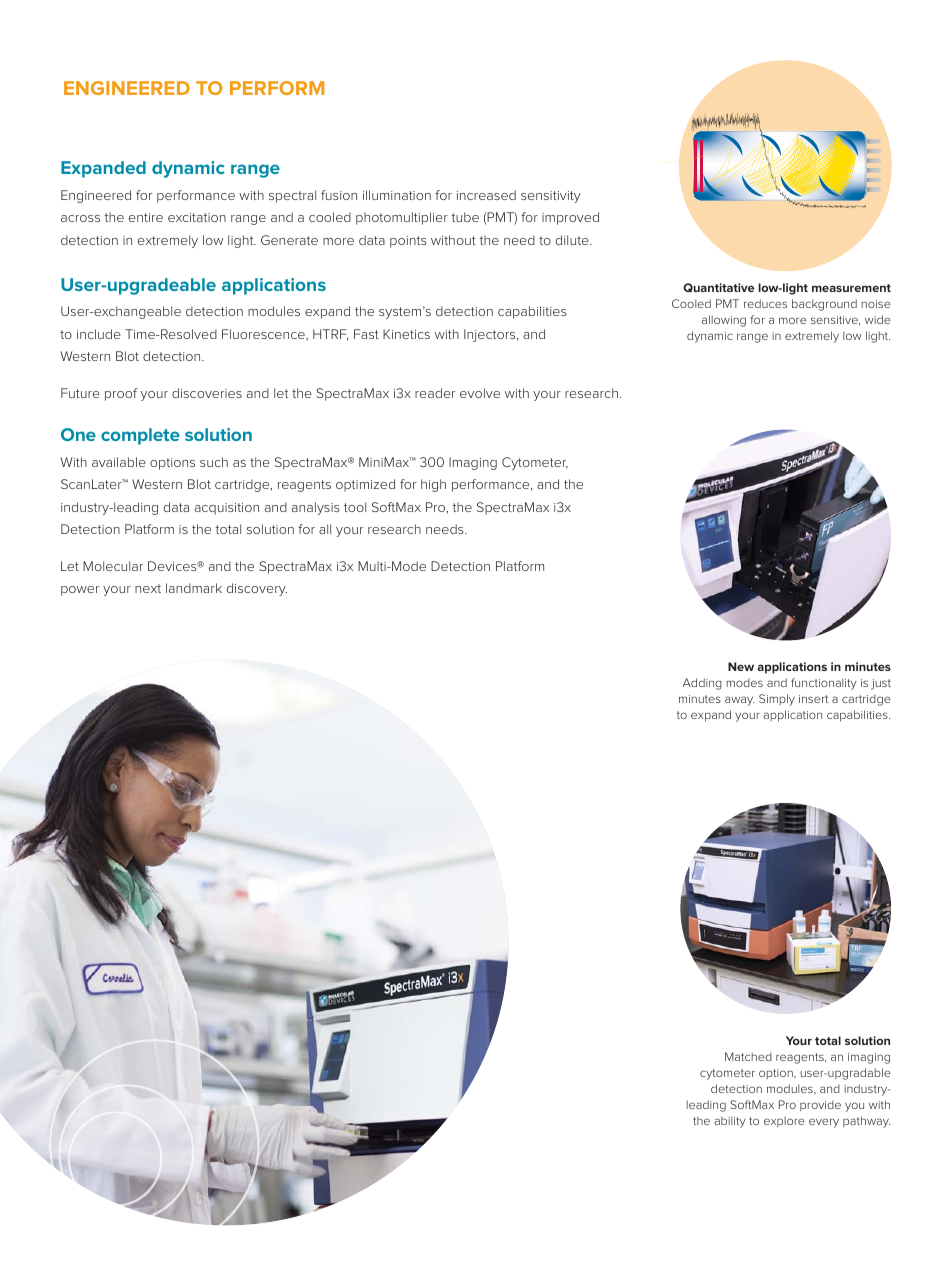 This screenshot has width=952, height=1273. What do you see at coordinates (148, 588) in the screenshot?
I see `next` at bounding box center [148, 588].
